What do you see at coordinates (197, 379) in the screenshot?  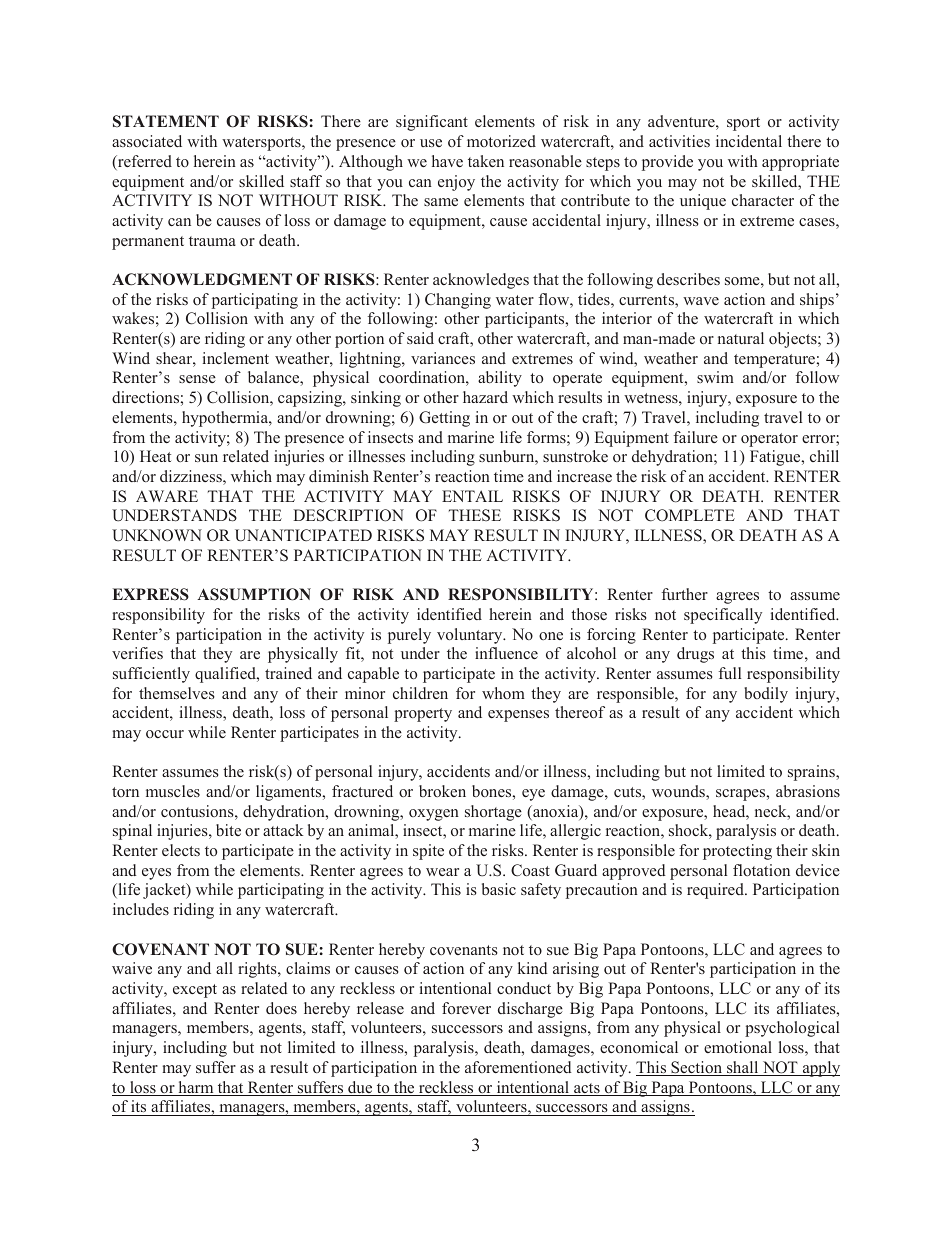 I see `sense` at bounding box center [197, 379].
